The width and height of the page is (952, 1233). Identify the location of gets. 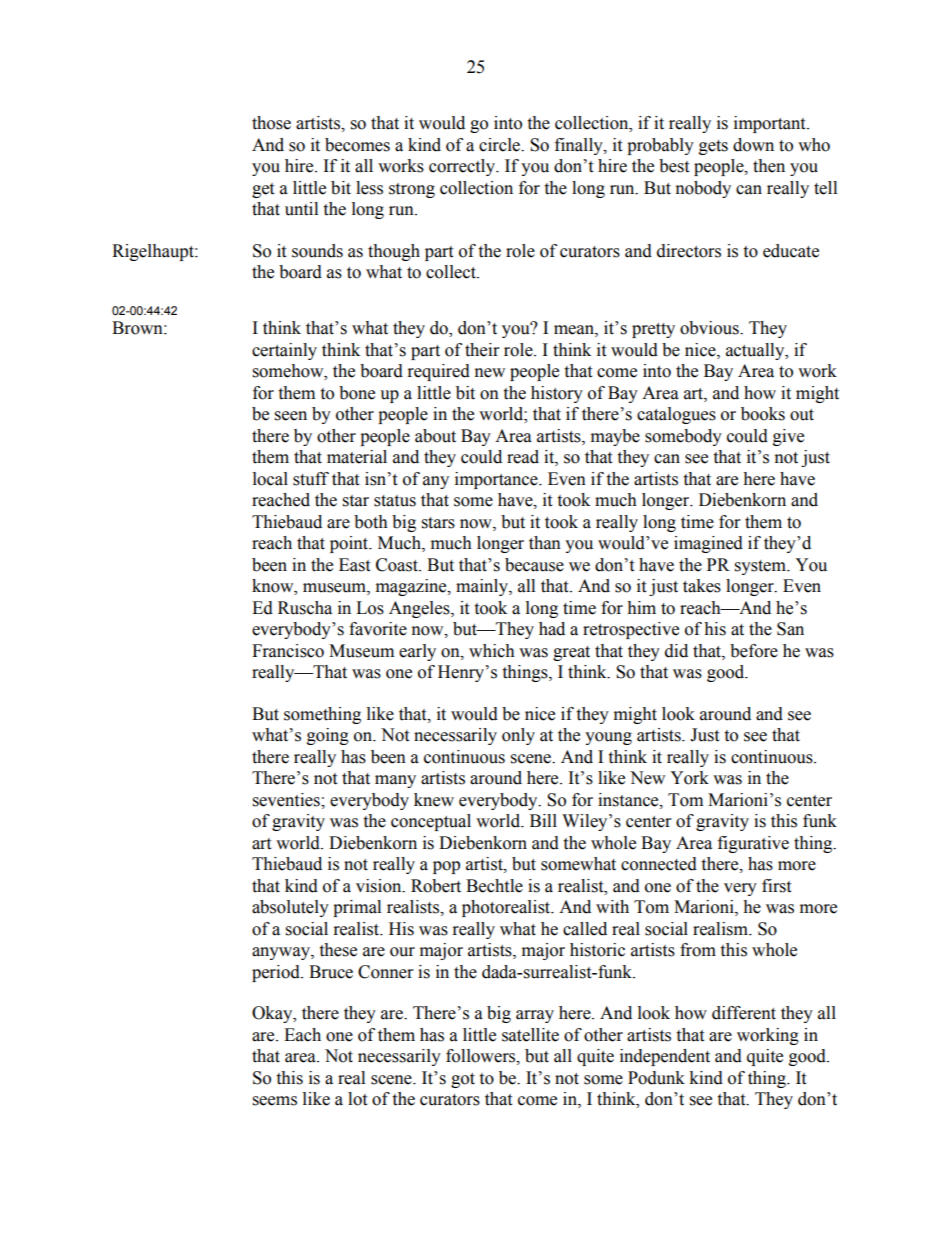
(713, 147).
